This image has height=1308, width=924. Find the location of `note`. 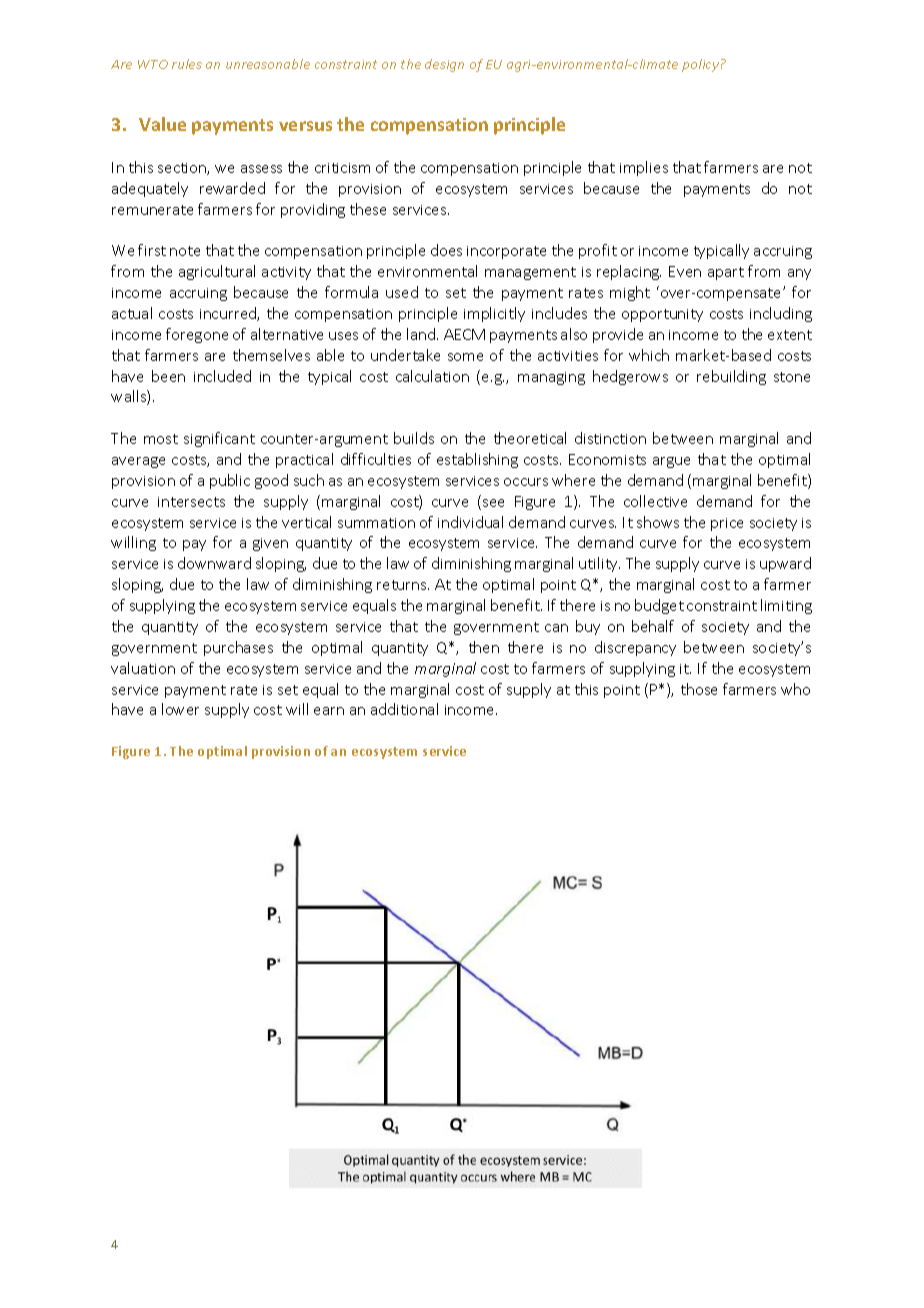

note is located at coordinates (185, 251).
